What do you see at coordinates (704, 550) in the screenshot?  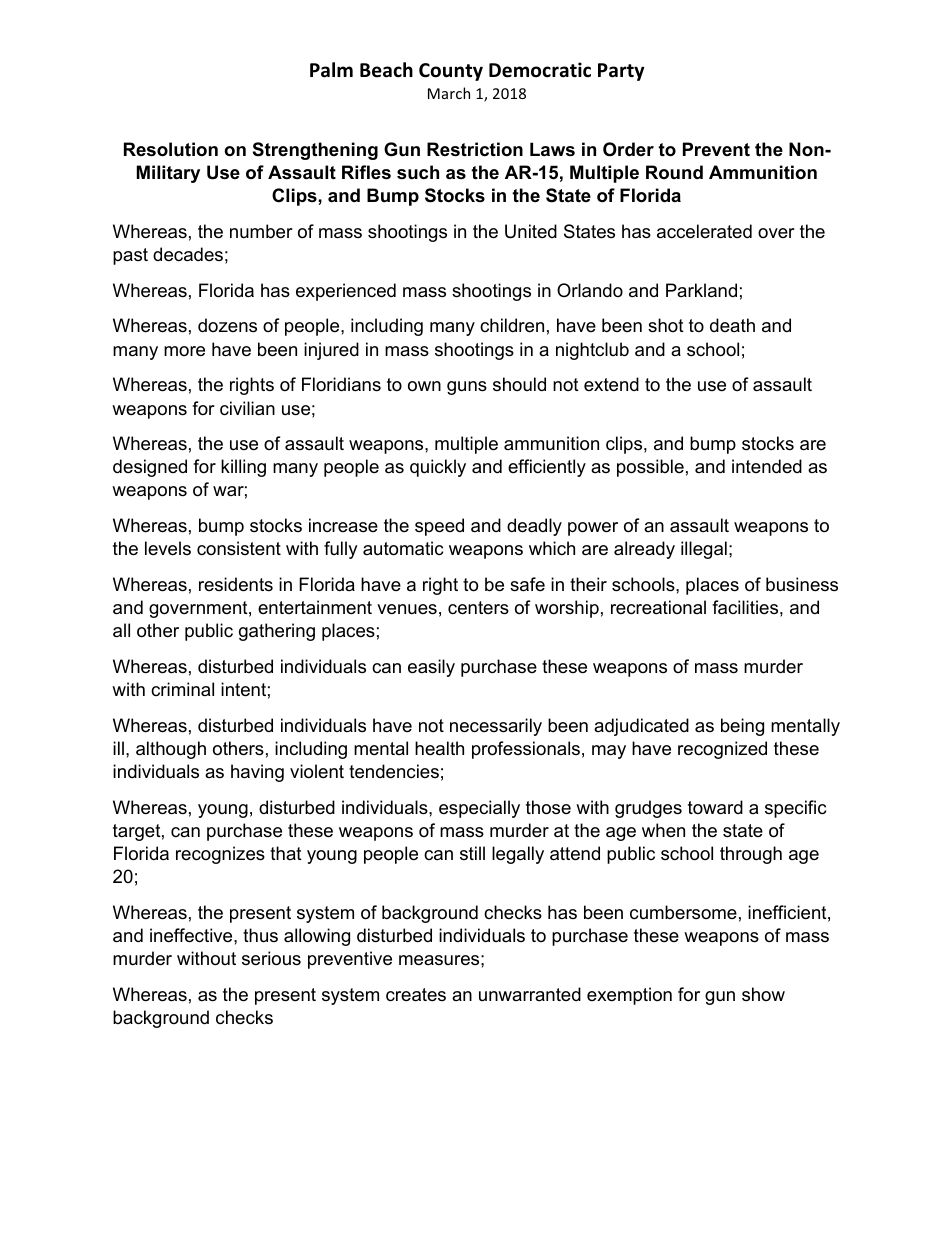 I see `illegal` at bounding box center [704, 550].
